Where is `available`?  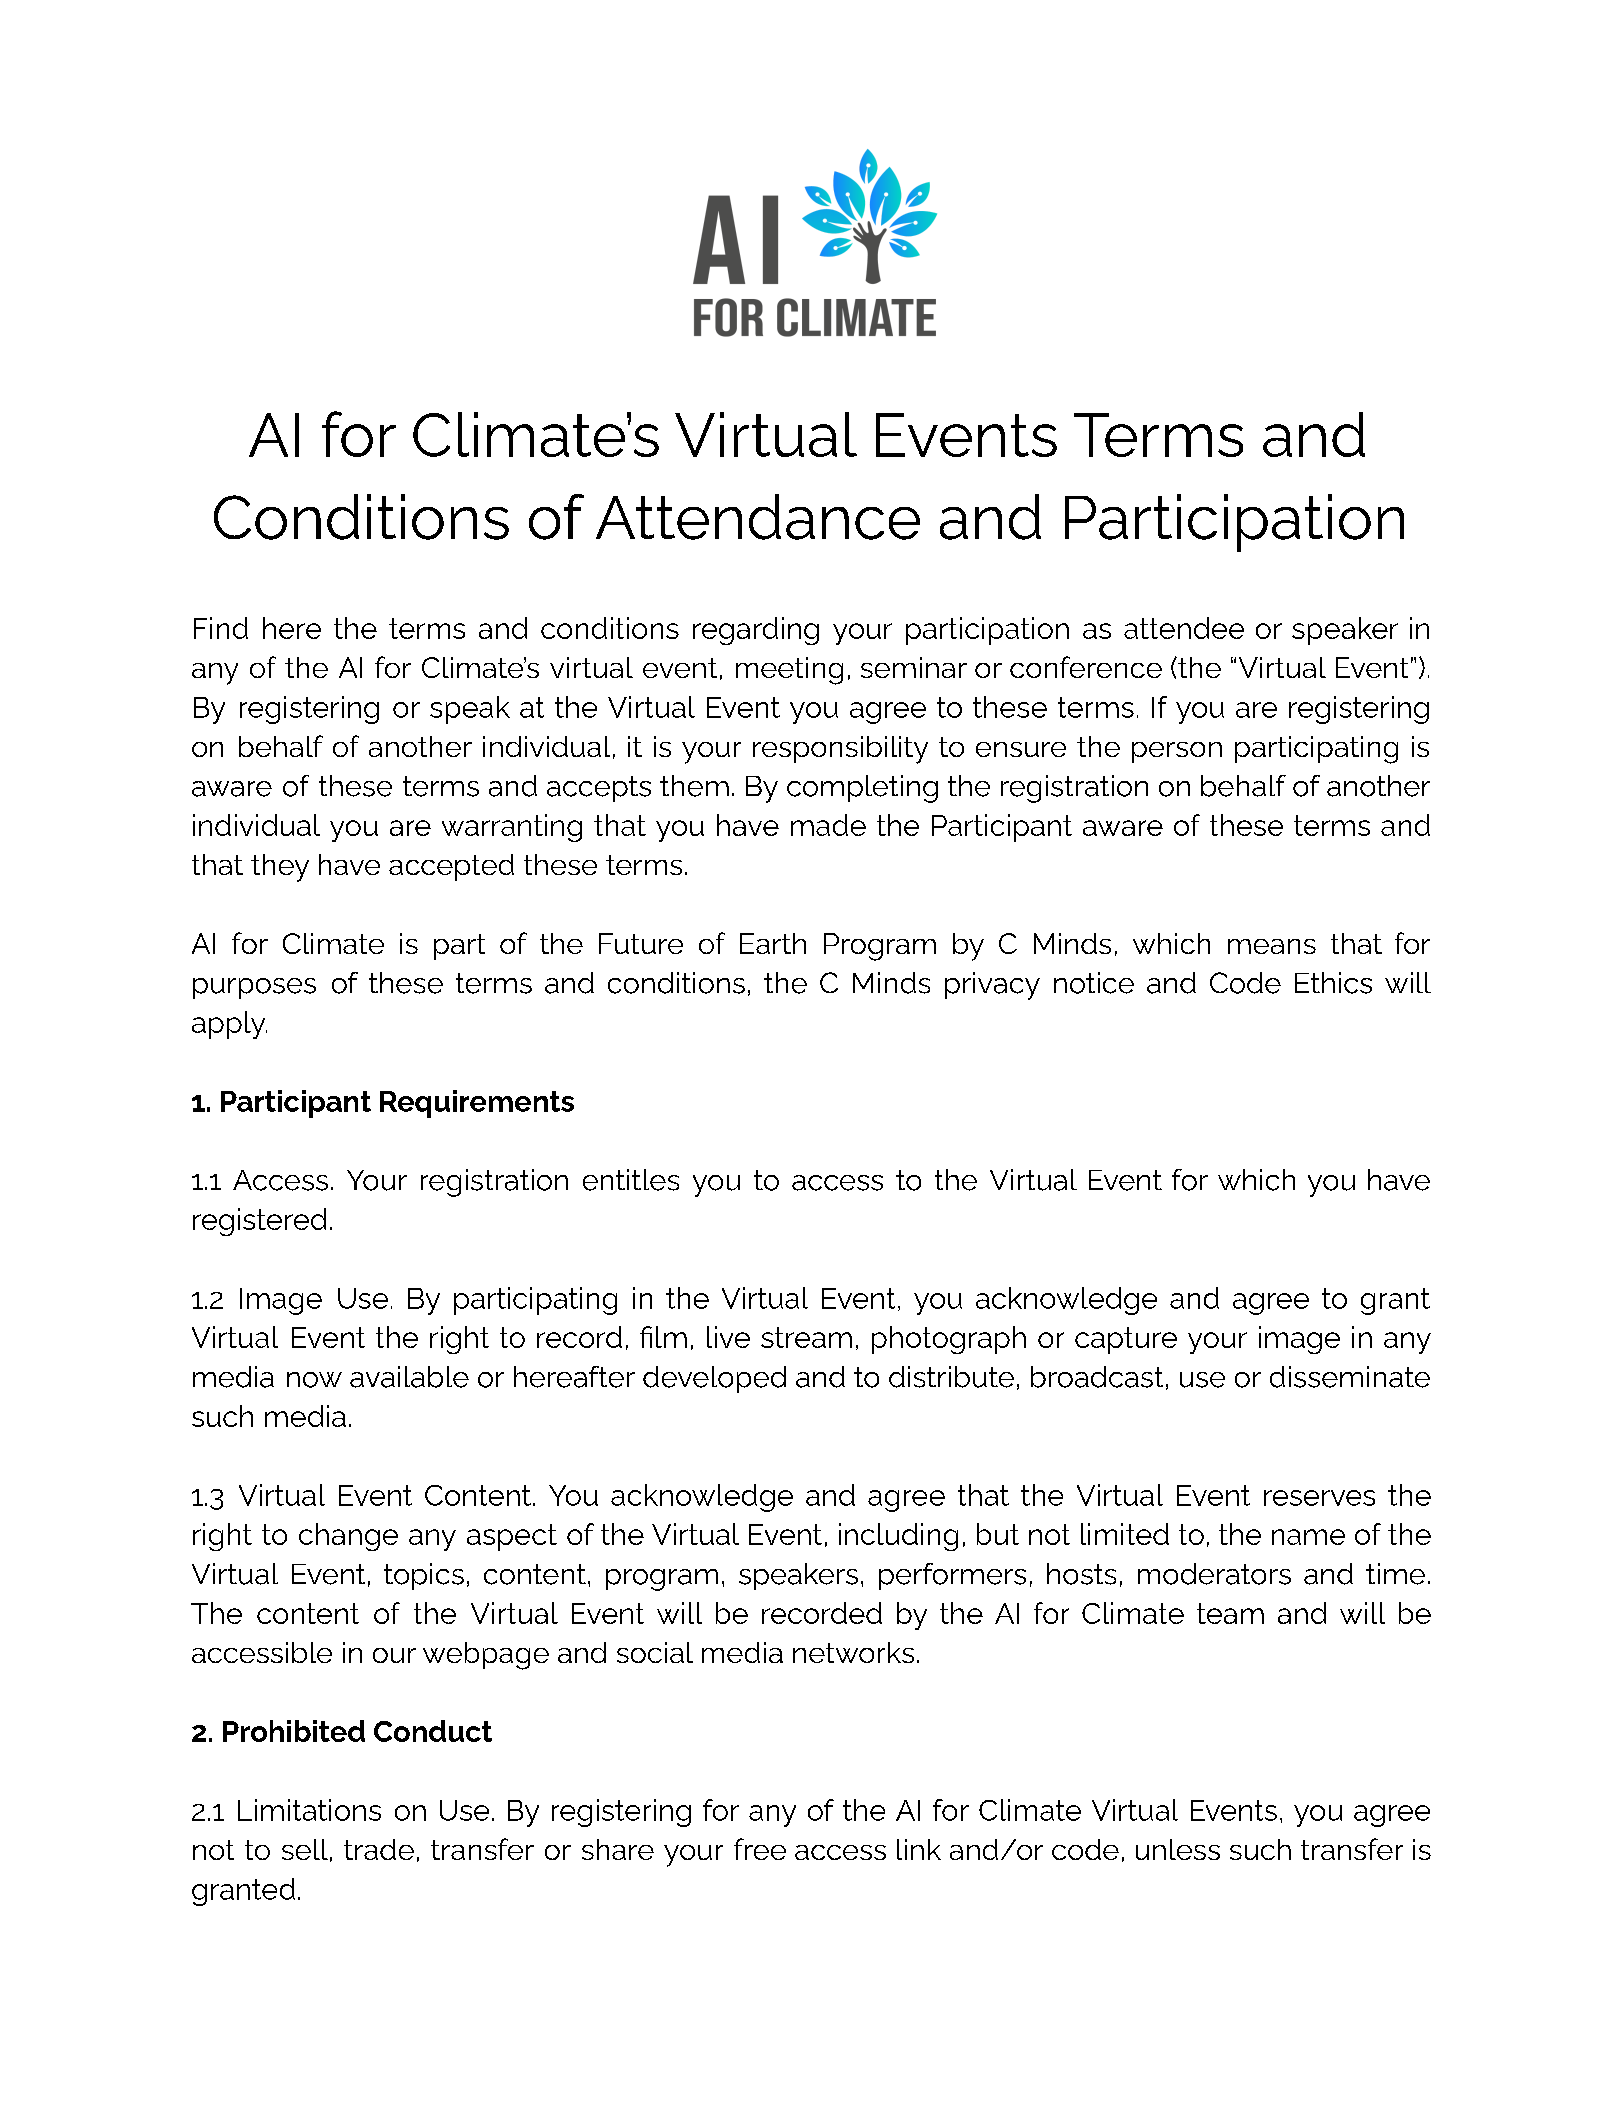 available is located at coordinates (409, 1377).
